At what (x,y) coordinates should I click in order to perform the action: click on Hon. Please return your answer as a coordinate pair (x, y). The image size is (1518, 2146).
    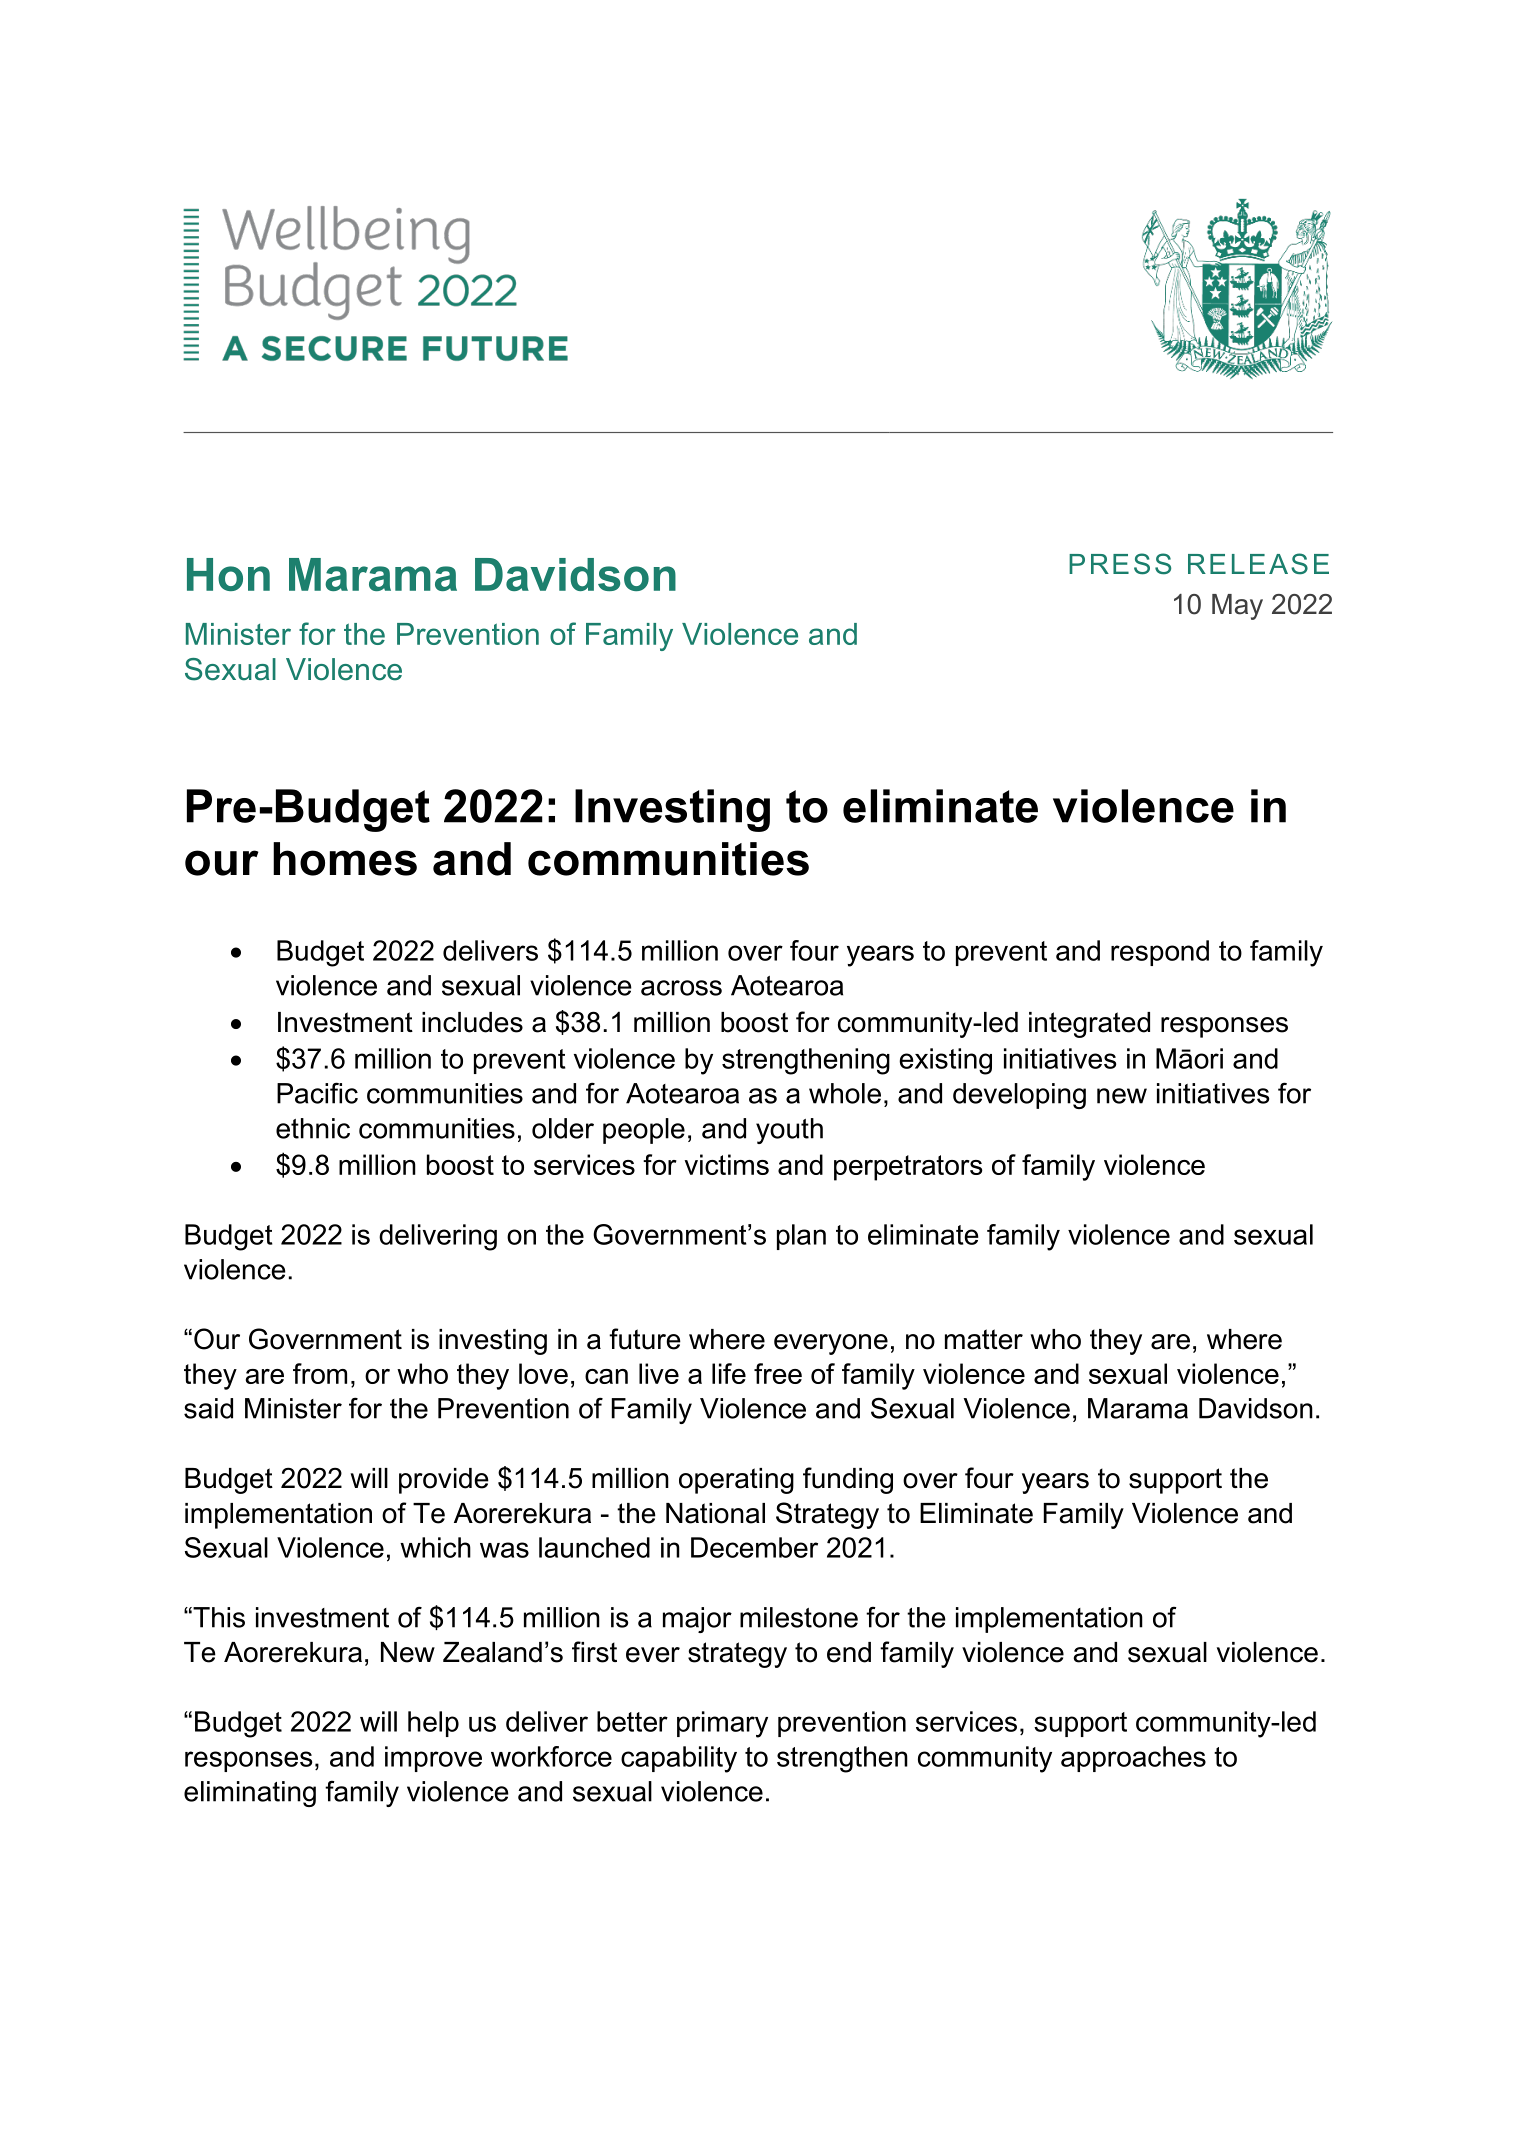
    Looking at the image, I should click on (228, 574).
